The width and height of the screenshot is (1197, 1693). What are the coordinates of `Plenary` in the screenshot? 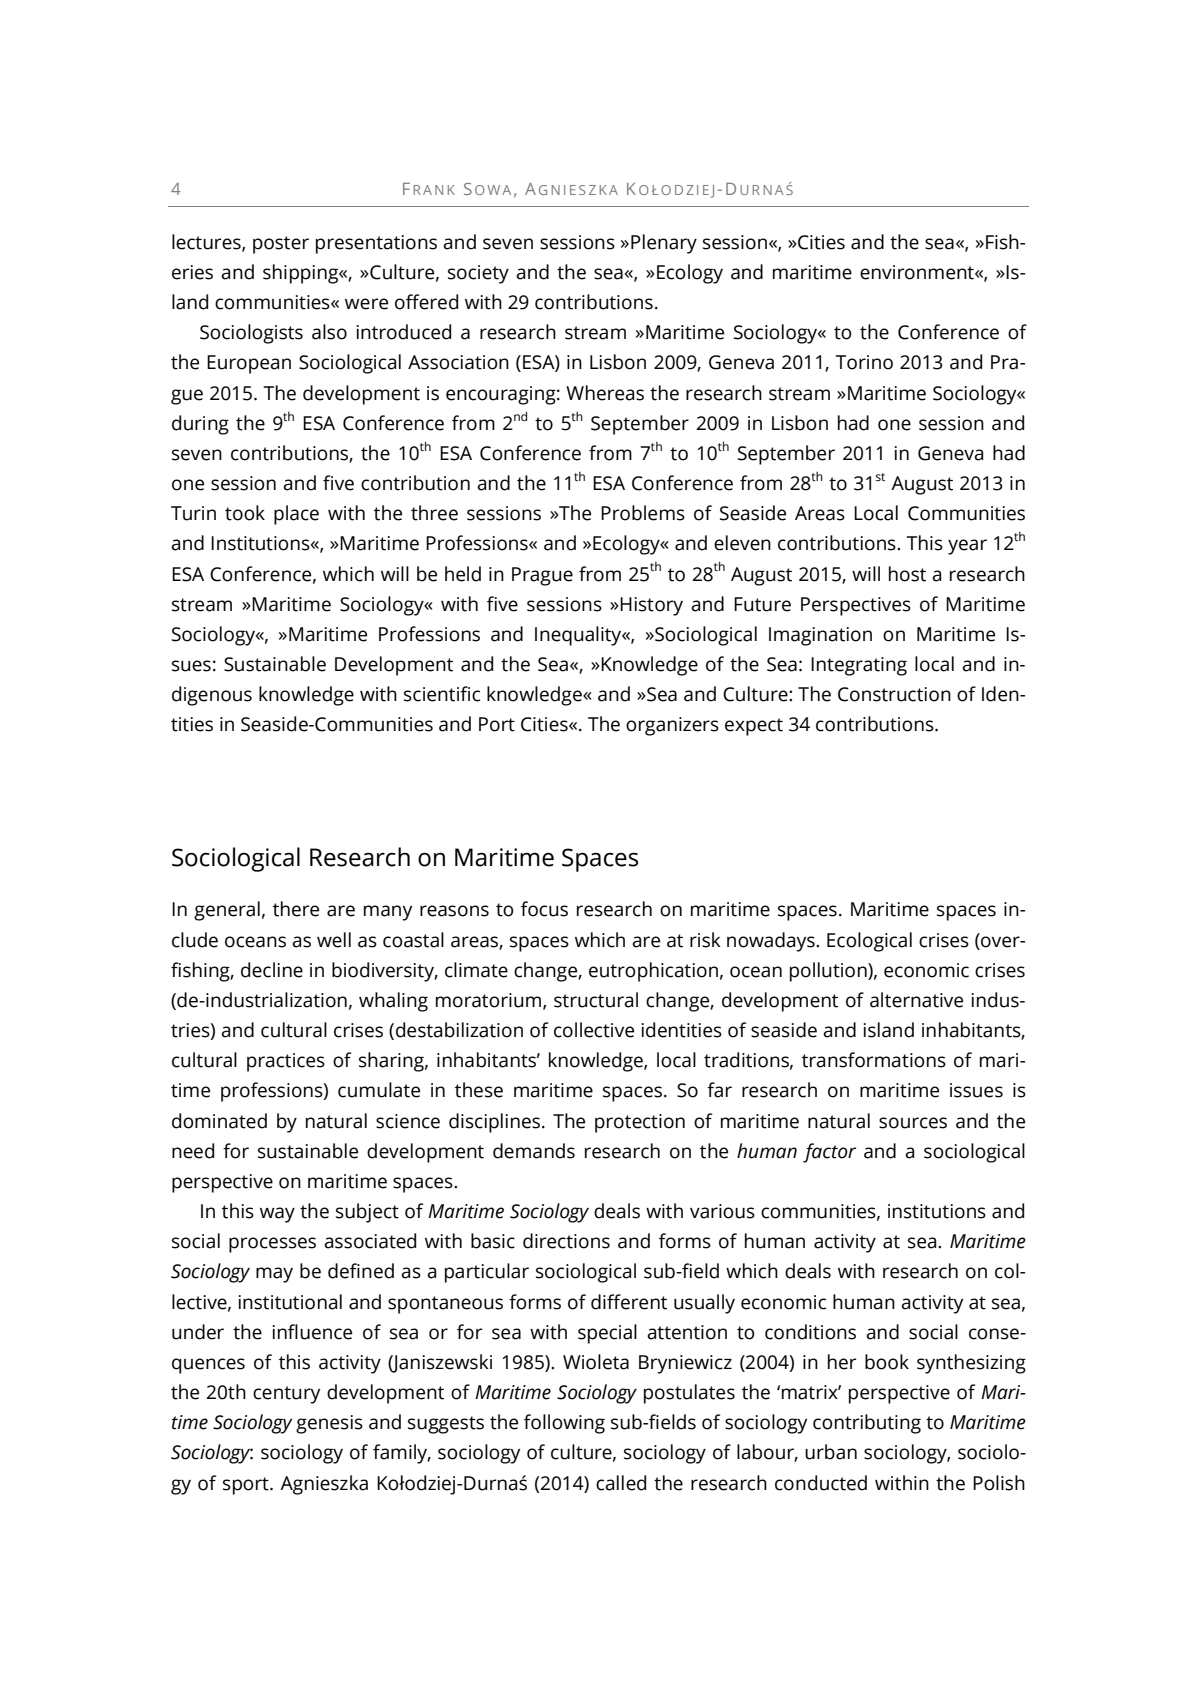 It's located at (664, 244).
